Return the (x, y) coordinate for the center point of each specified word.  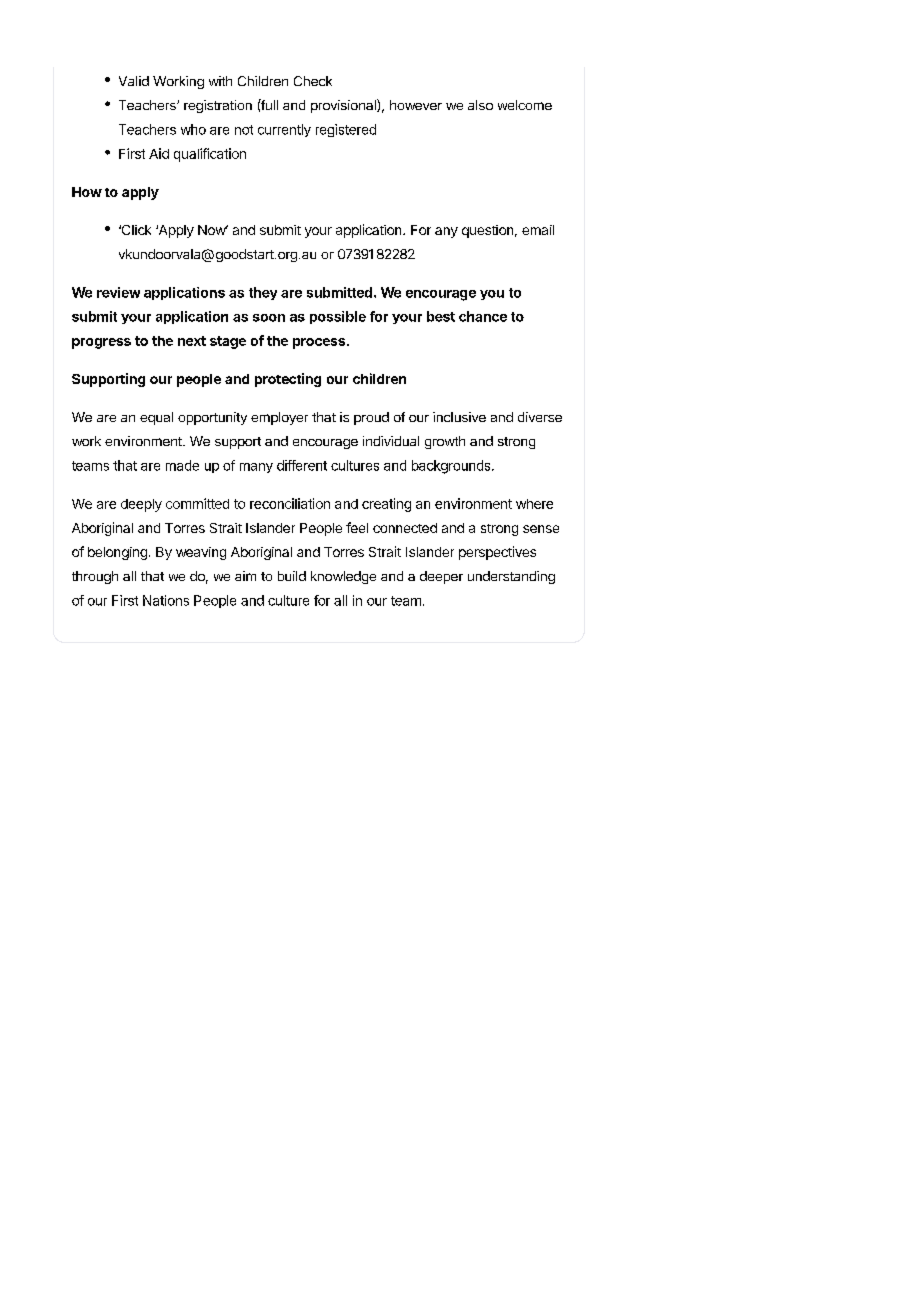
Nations (166, 600)
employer (279, 418)
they (263, 293)
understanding (511, 577)
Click (135, 230)
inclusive (459, 417)
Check (313, 81)
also (480, 105)
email (538, 230)
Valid (134, 81)
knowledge (343, 577)
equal (156, 418)
